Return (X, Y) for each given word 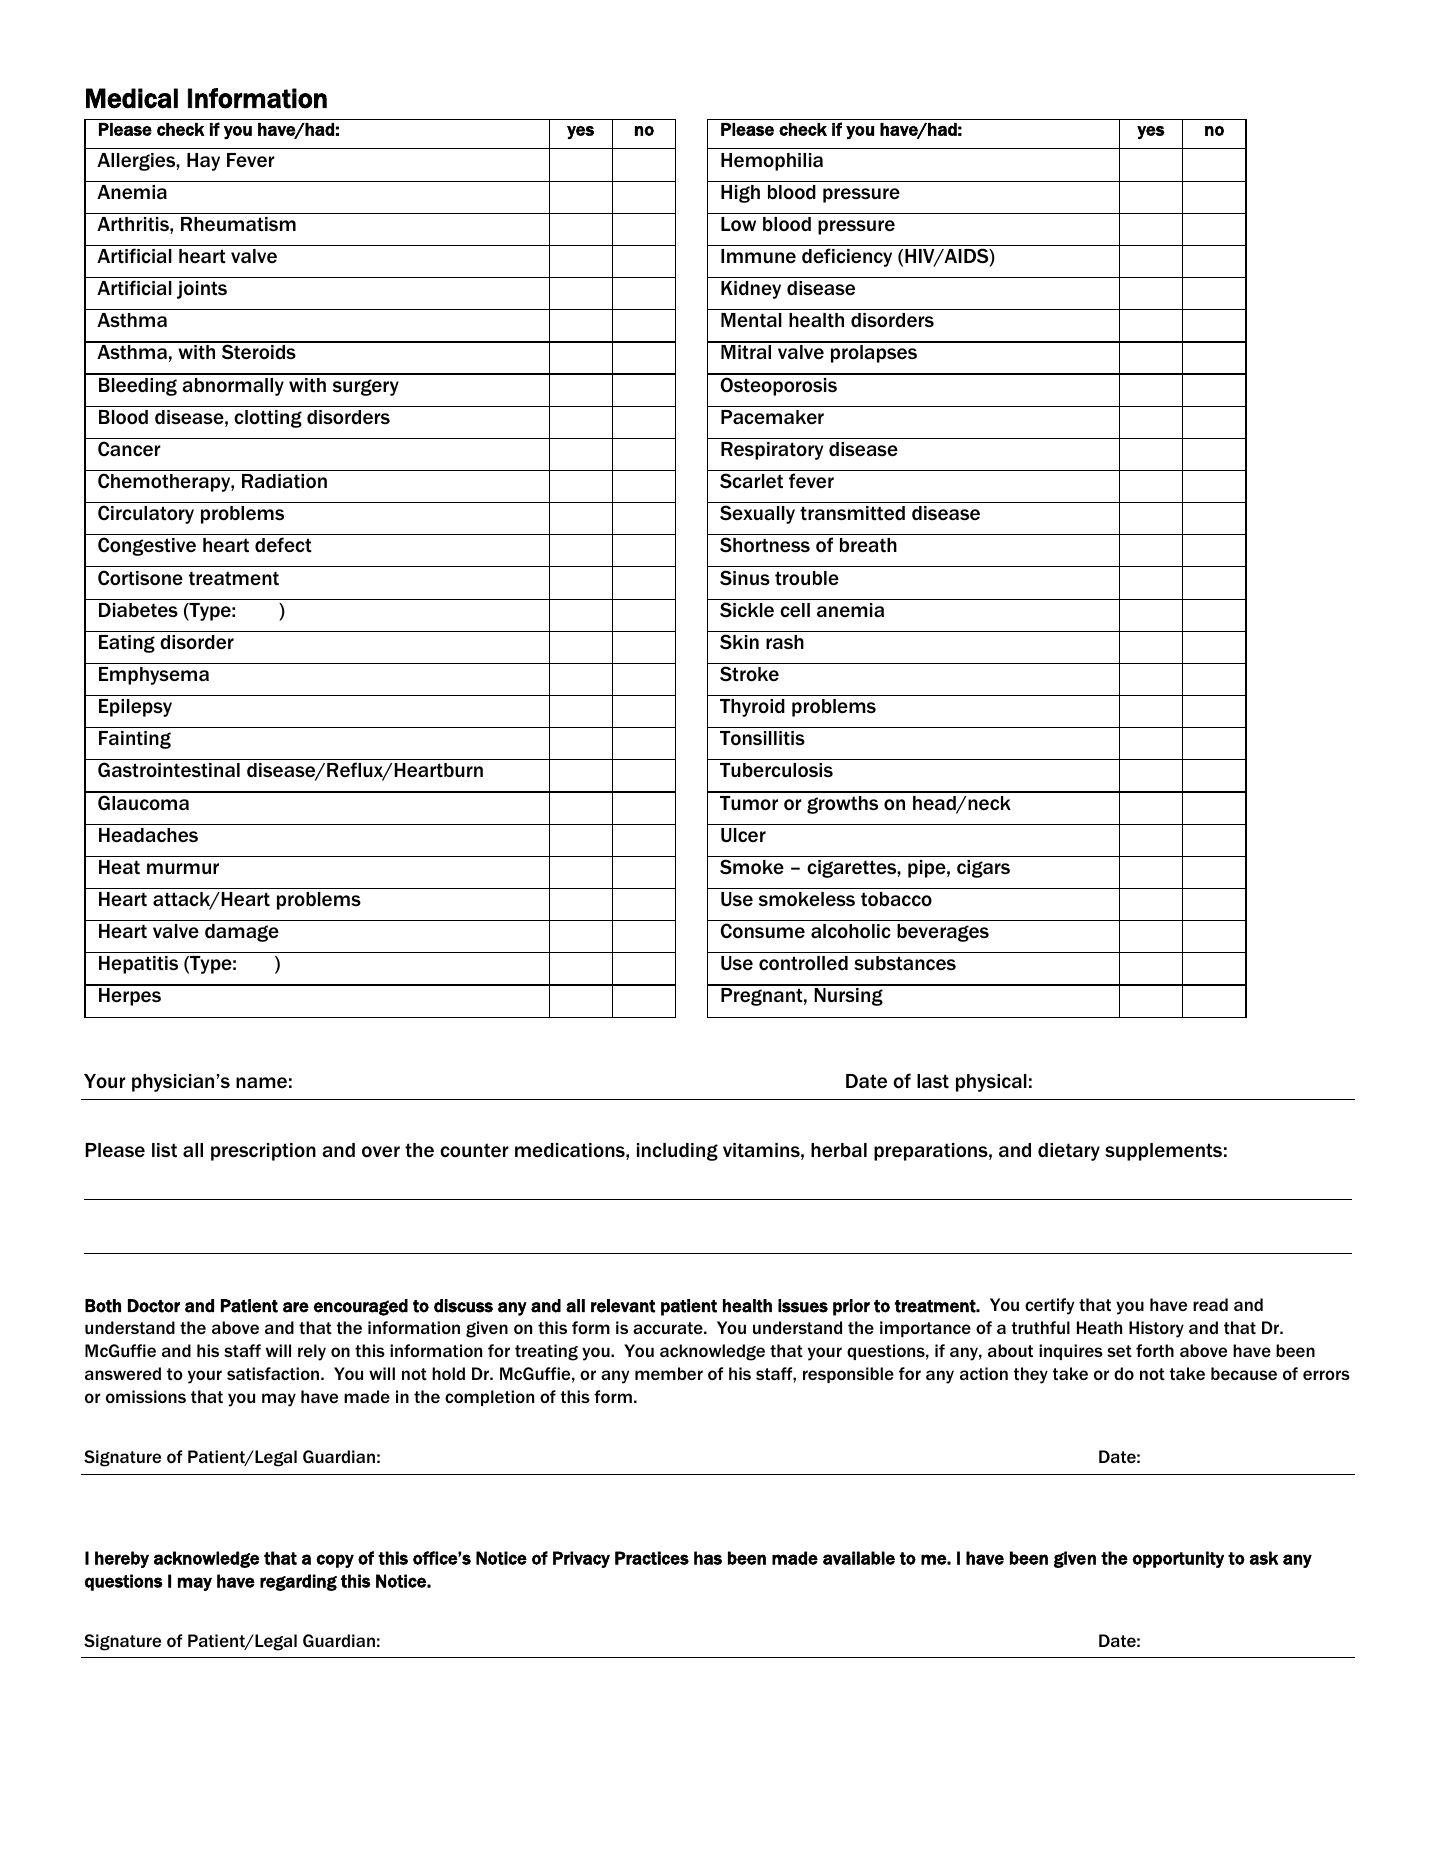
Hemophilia (772, 162)
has (708, 1558)
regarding (298, 1582)
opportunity (1178, 1559)
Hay (203, 162)
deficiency (847, 257)
